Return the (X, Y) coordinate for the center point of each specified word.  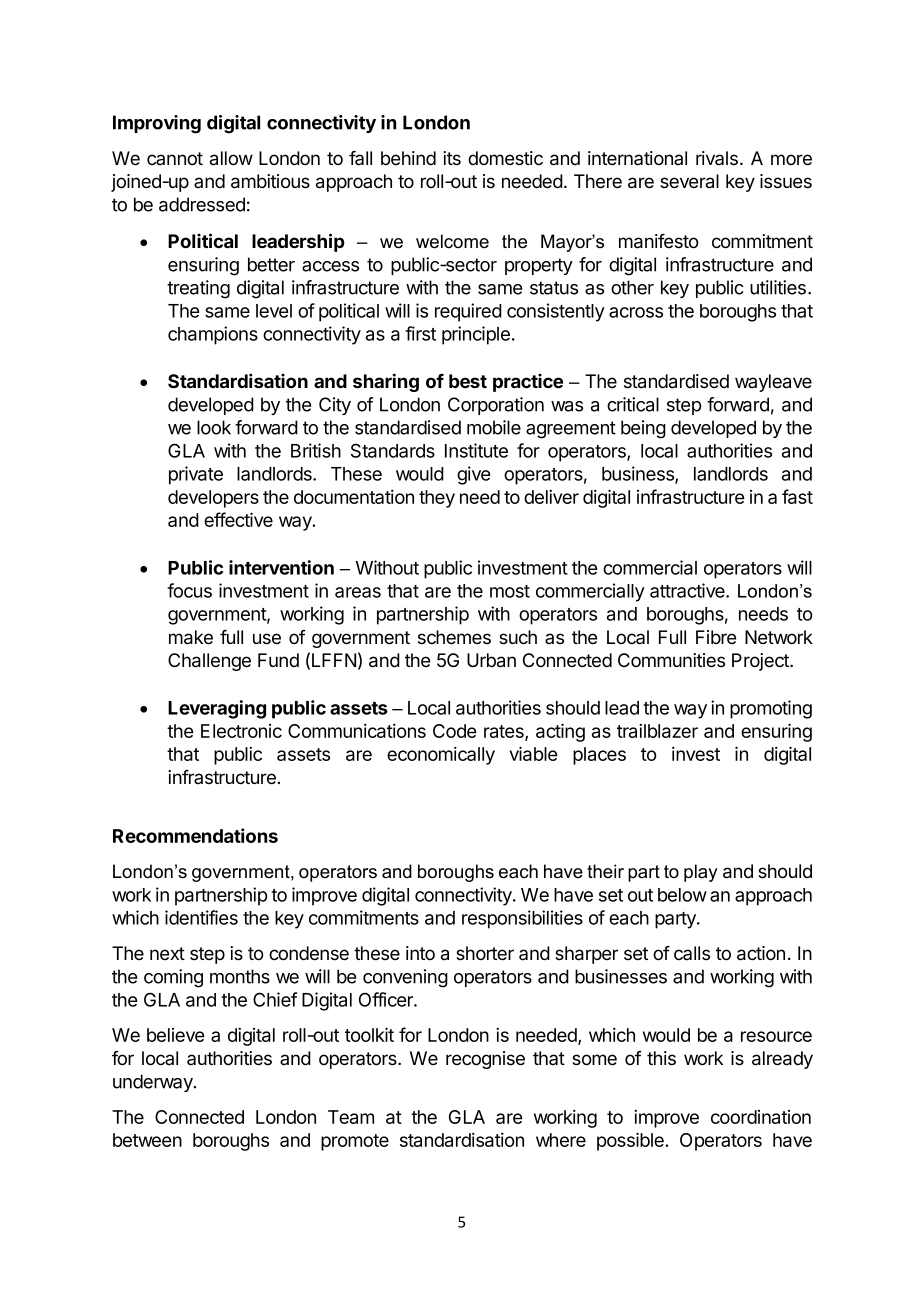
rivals (717, 158)
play (700, 873)
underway (154, 1083)
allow (231, 158)
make (191, 637)
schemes (454, 637)
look (214, 427)
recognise (485, 1060)
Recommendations (195, 835)
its (452, 158)
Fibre (716, 637)
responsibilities (522, 919)
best (468, 381)
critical (633, 404)
